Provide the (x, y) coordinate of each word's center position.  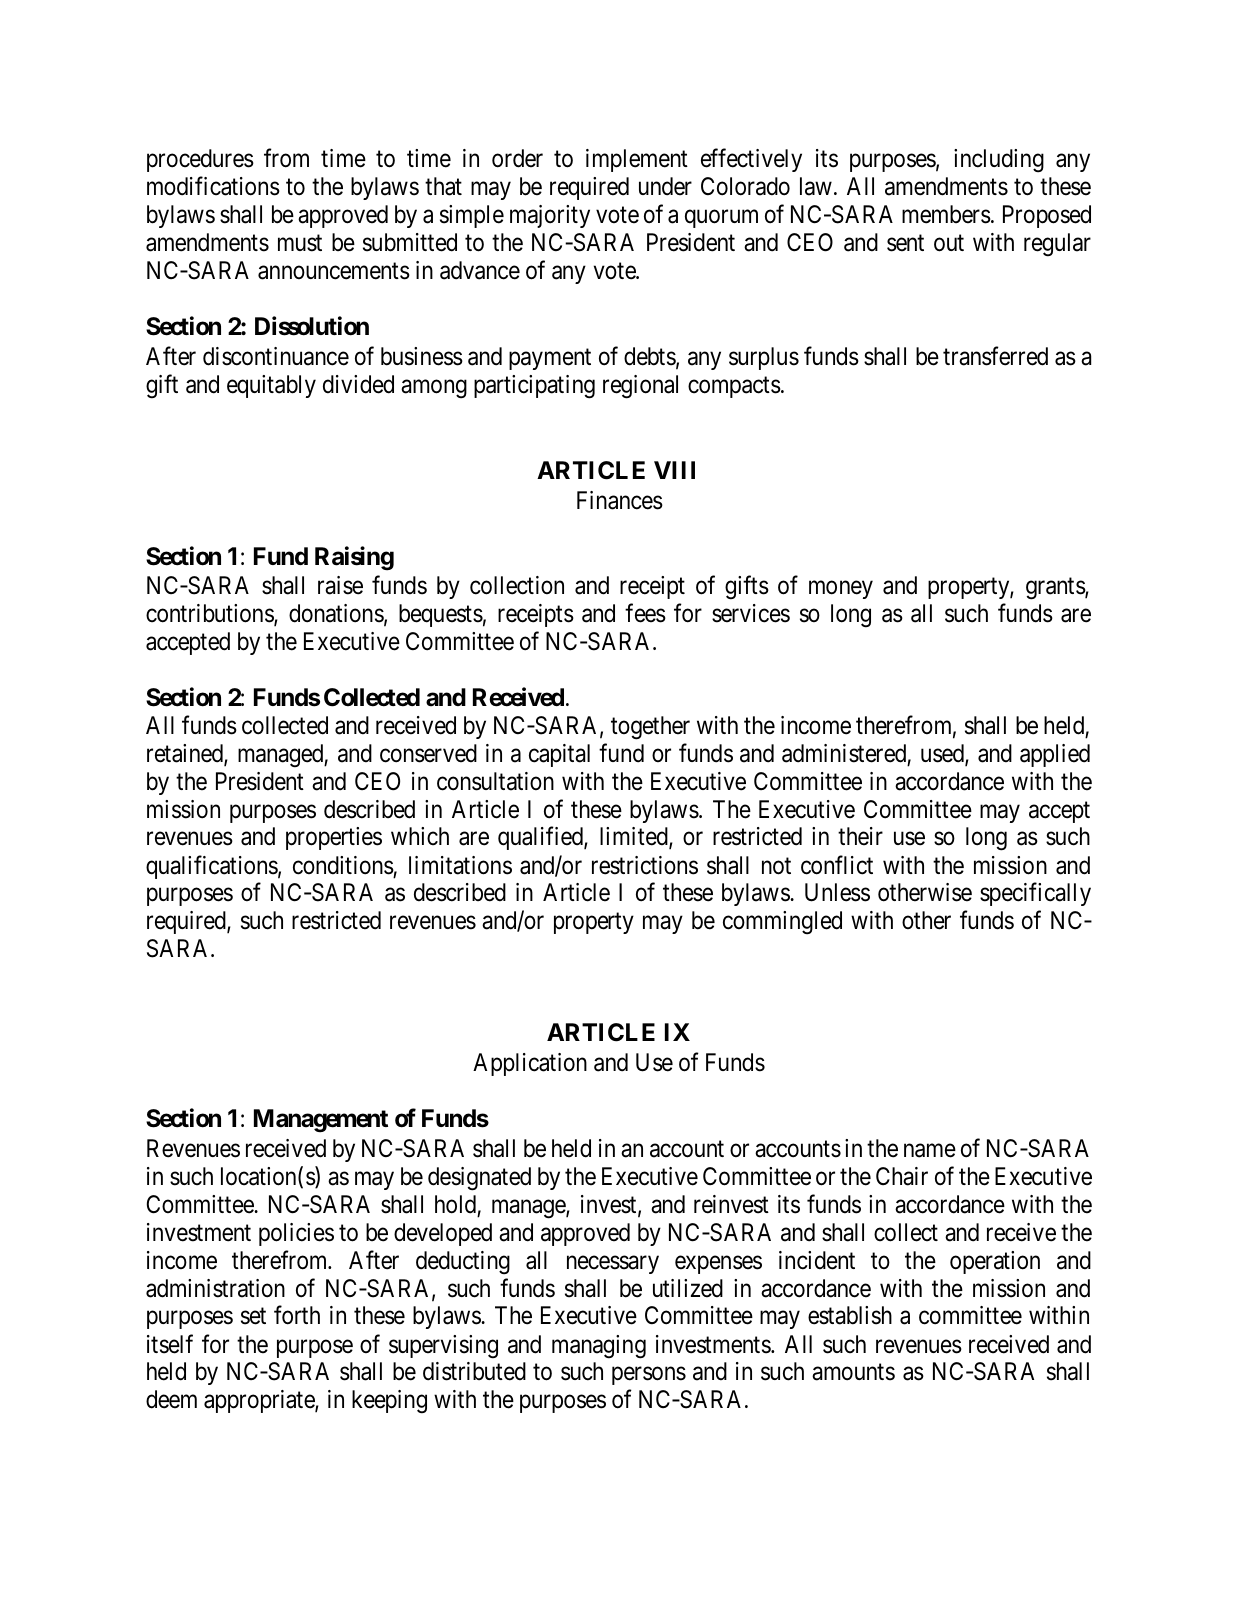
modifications (213, 186)
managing (599, 1347)
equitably (271, 386)
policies (296, 1234)
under (665, 186)
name (930, 1151)
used (943, 754)
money (841, 590)
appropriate (260, 1401)
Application (530, 1064)
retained (186, 754)
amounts (853, 1372)
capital (559, 755)
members (946, 214)
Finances (620, 500)
